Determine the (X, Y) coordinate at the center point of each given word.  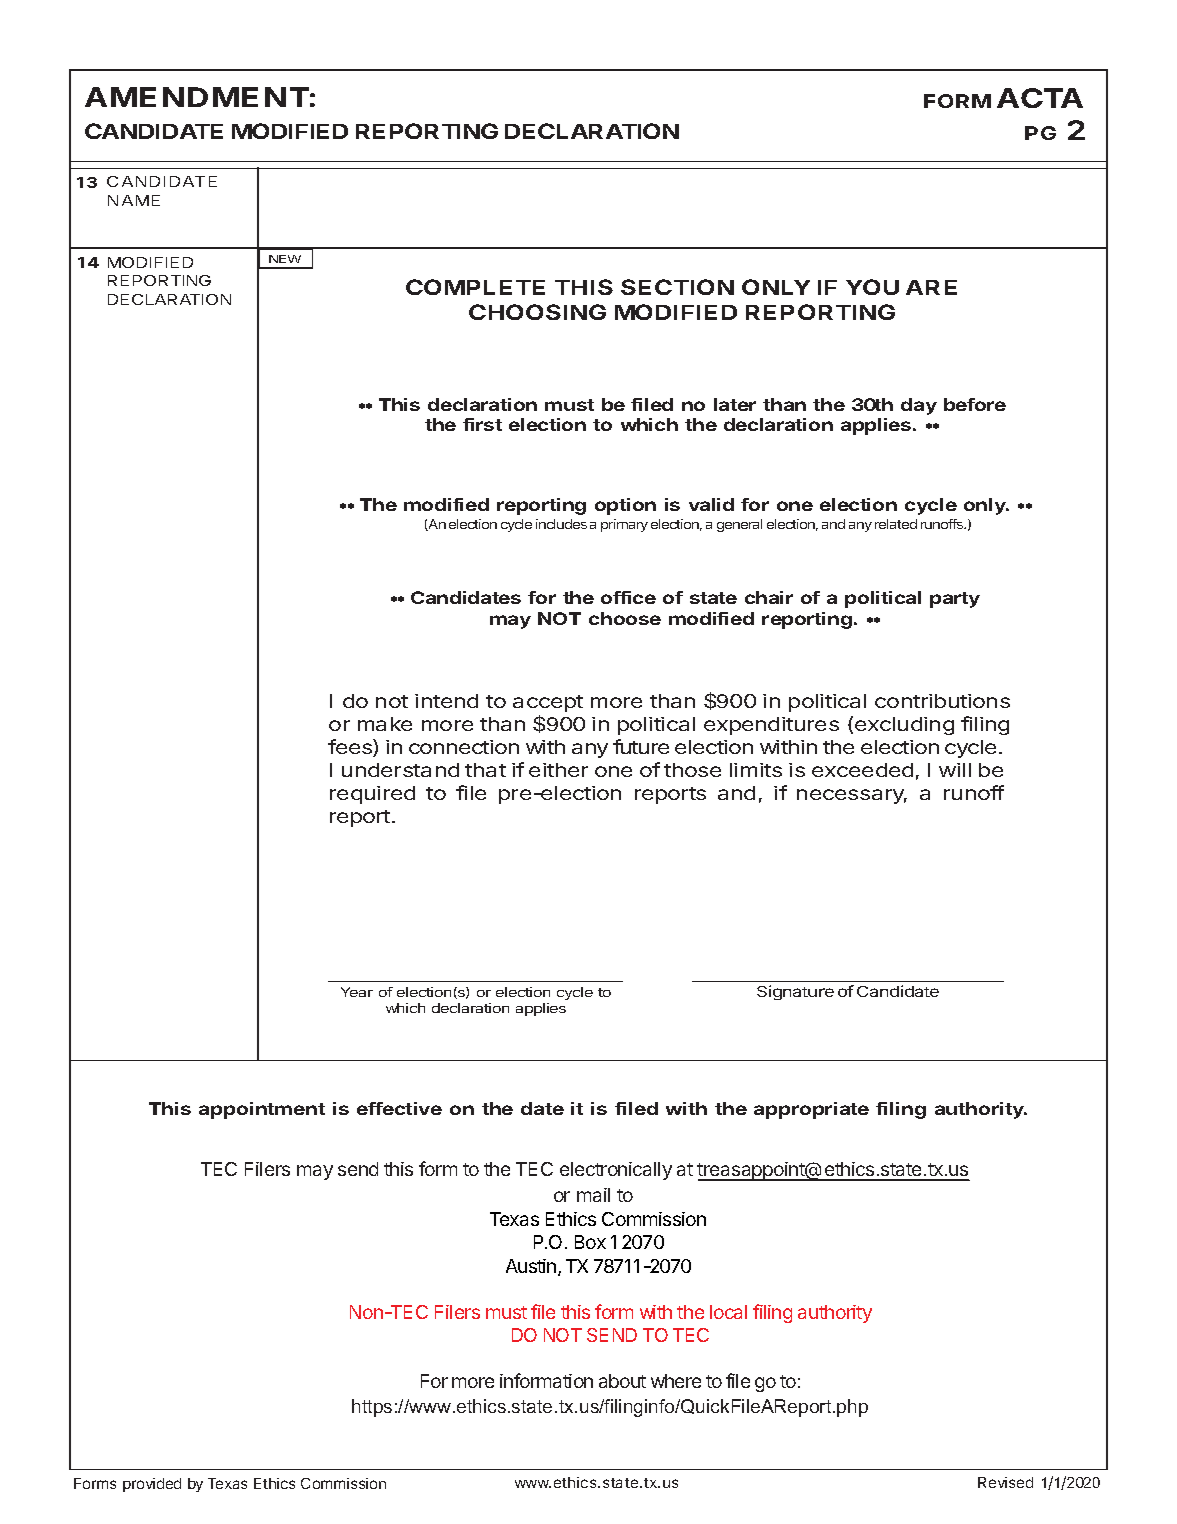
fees (351, 748)
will (955, 770)
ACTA (1040, 98)
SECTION (677, 287)
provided (152, 1485)
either (558, 770)
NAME (134, 200)
